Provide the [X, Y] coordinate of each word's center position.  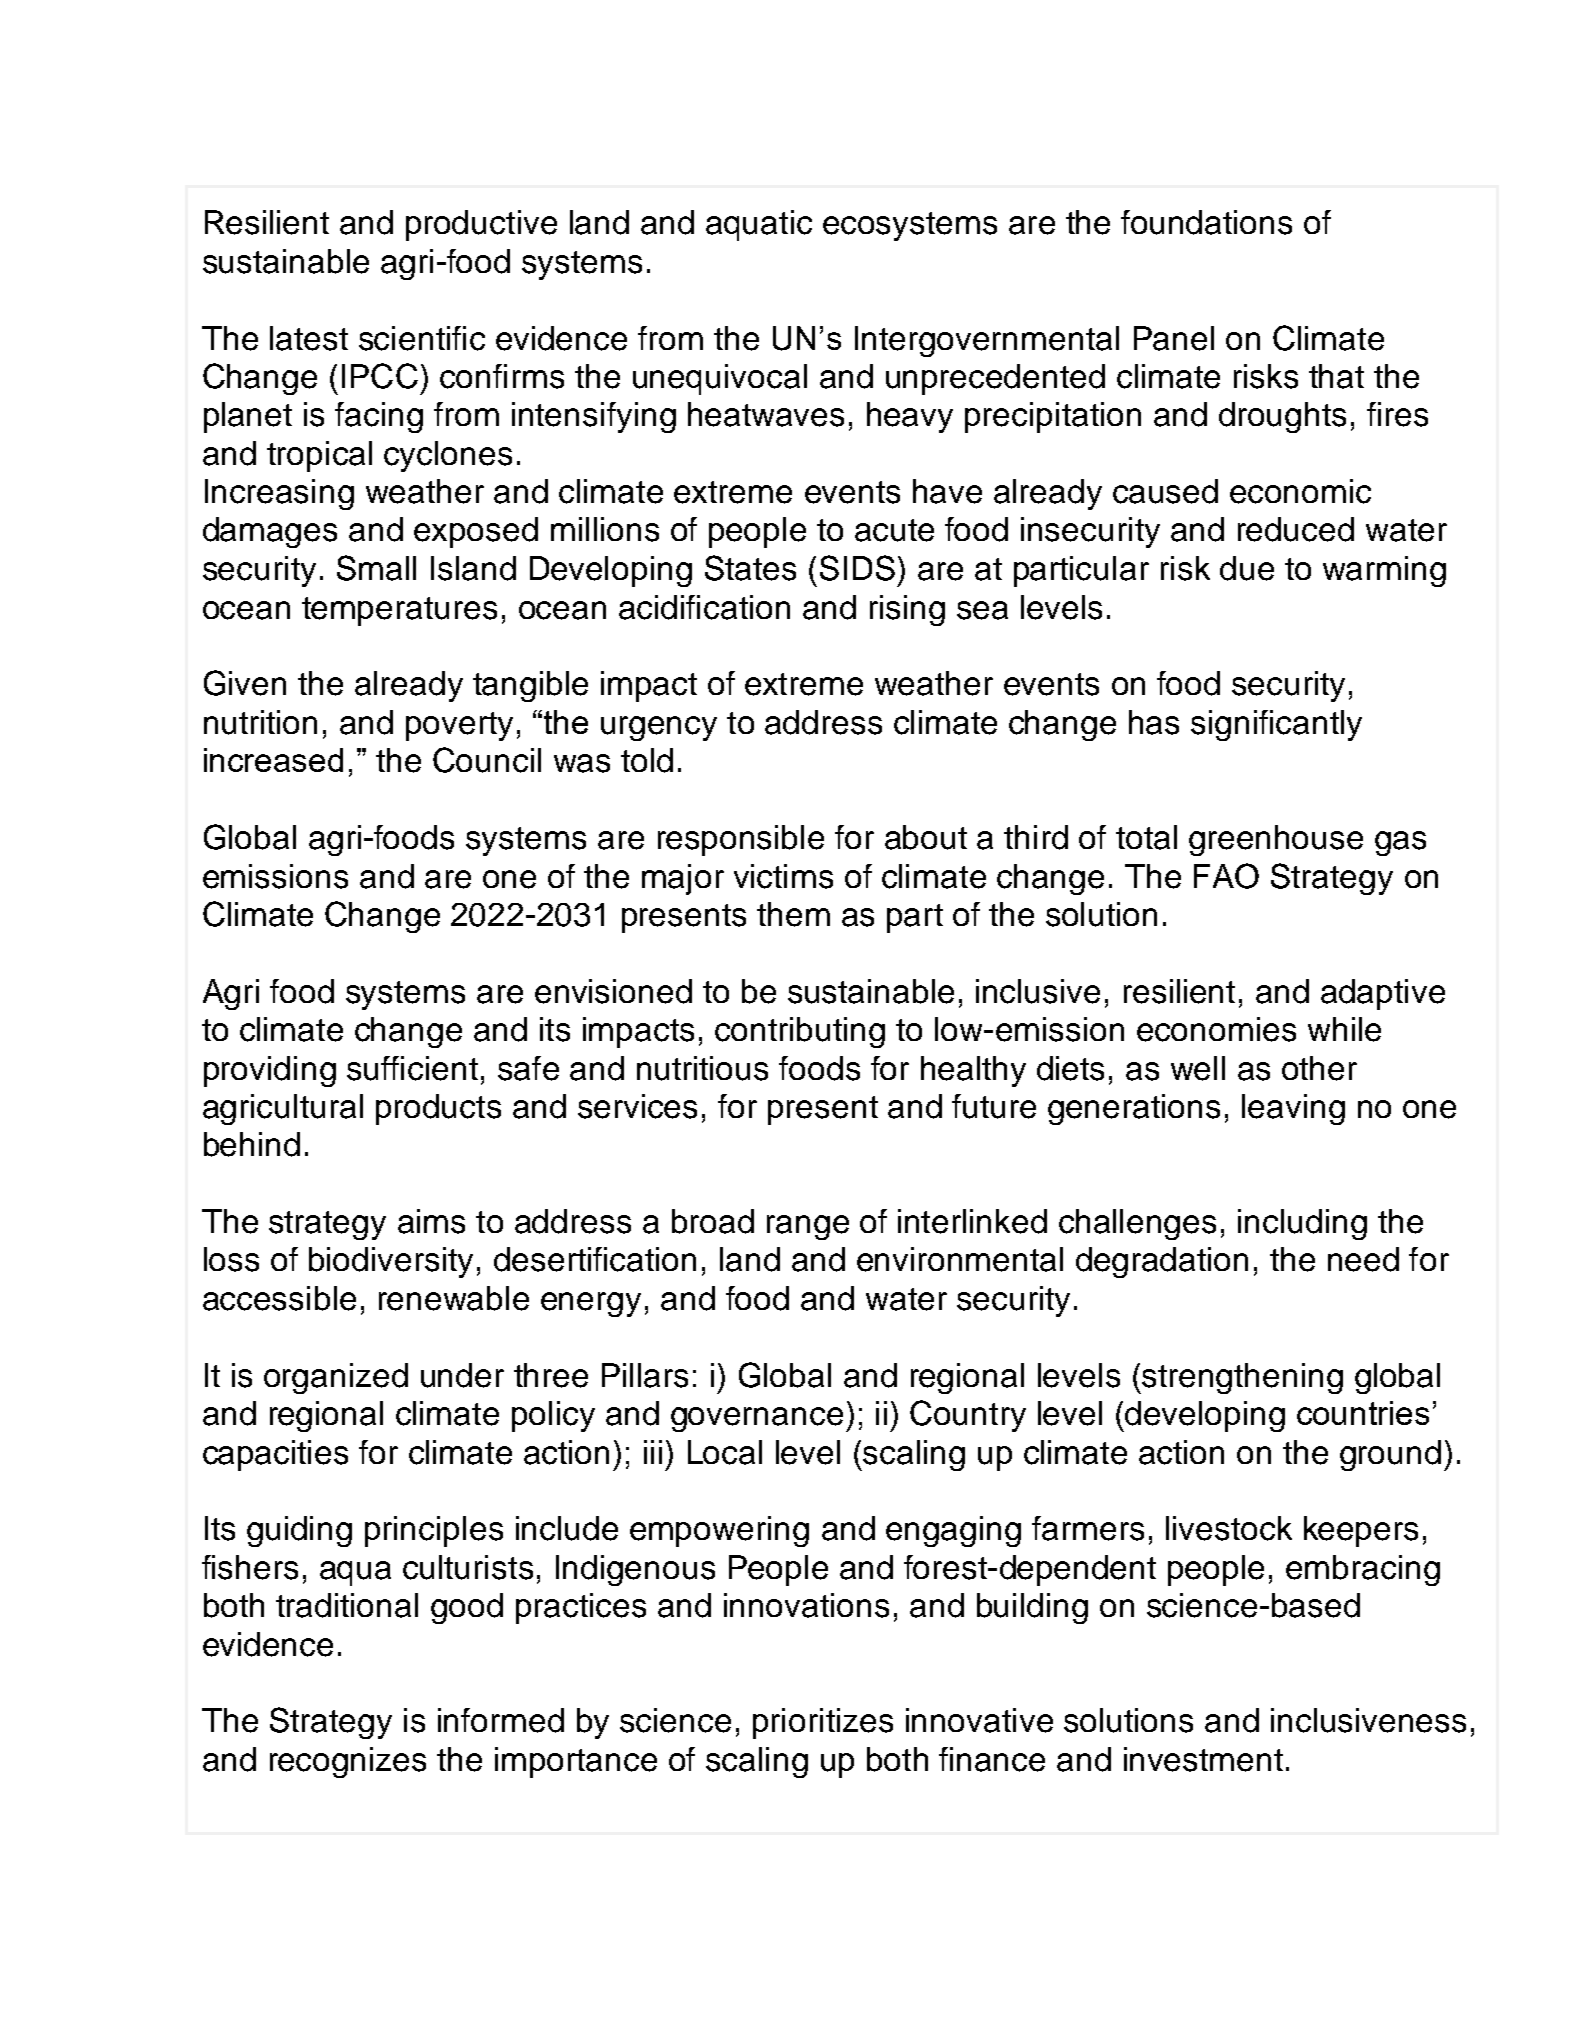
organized [336, 1378]
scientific [422, 338]
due [1247, 568]
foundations [1206, 222]
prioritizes [823, 1723]
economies [1216, 1029]
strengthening [1242, 1378]
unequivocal [720, 379]
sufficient [412, 1068]
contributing [800, 1032]
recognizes [348, 1762]
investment [1203, 1759]
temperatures [399, 611]
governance [757, 1419]
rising [907, 610]
